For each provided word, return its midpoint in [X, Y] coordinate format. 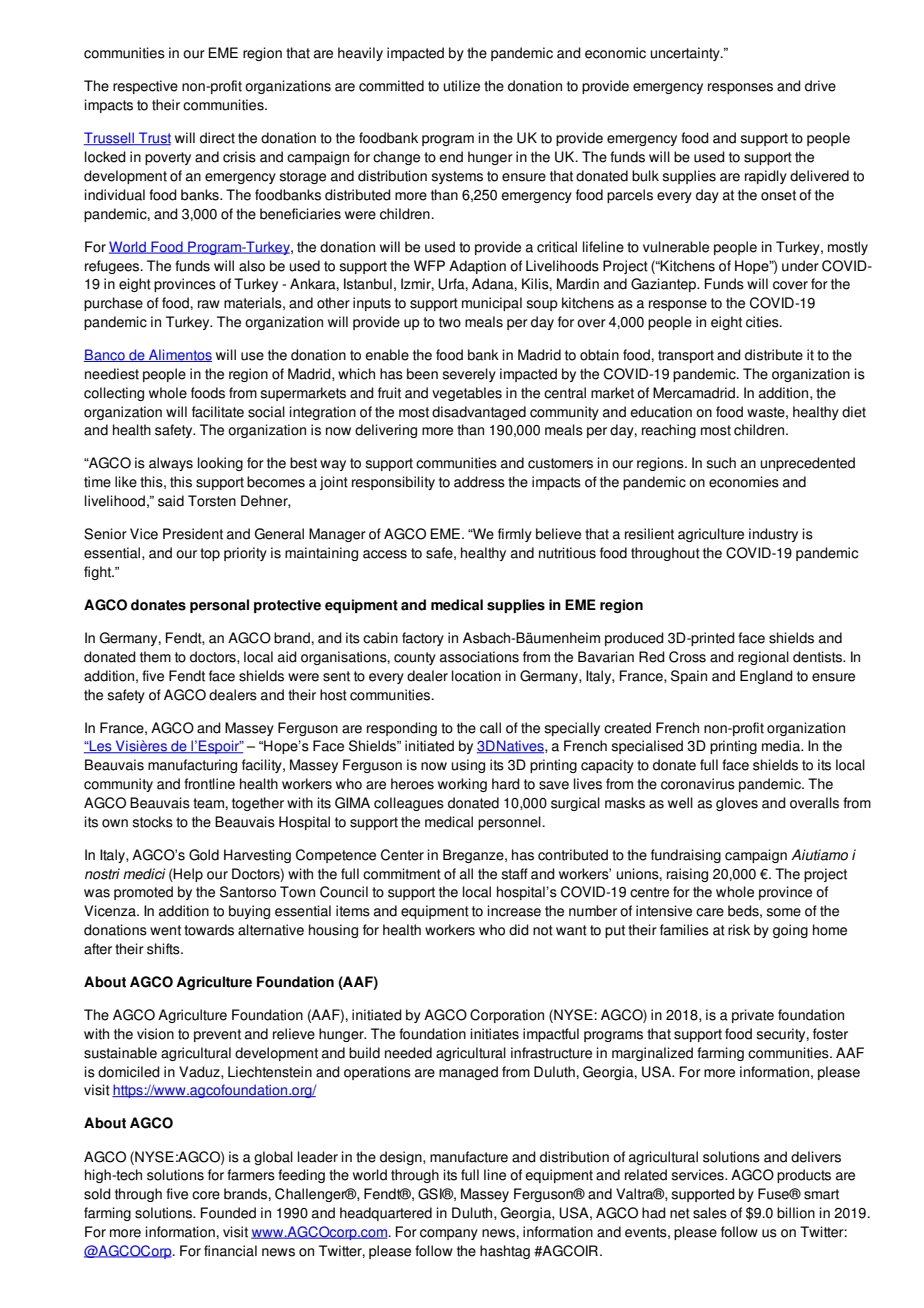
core [206, 1195]
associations [479, 657]
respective [145, 87]
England [766, 677]
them [155, 657]
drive [820, 86]
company [449, 1234]
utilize [462, 86]
